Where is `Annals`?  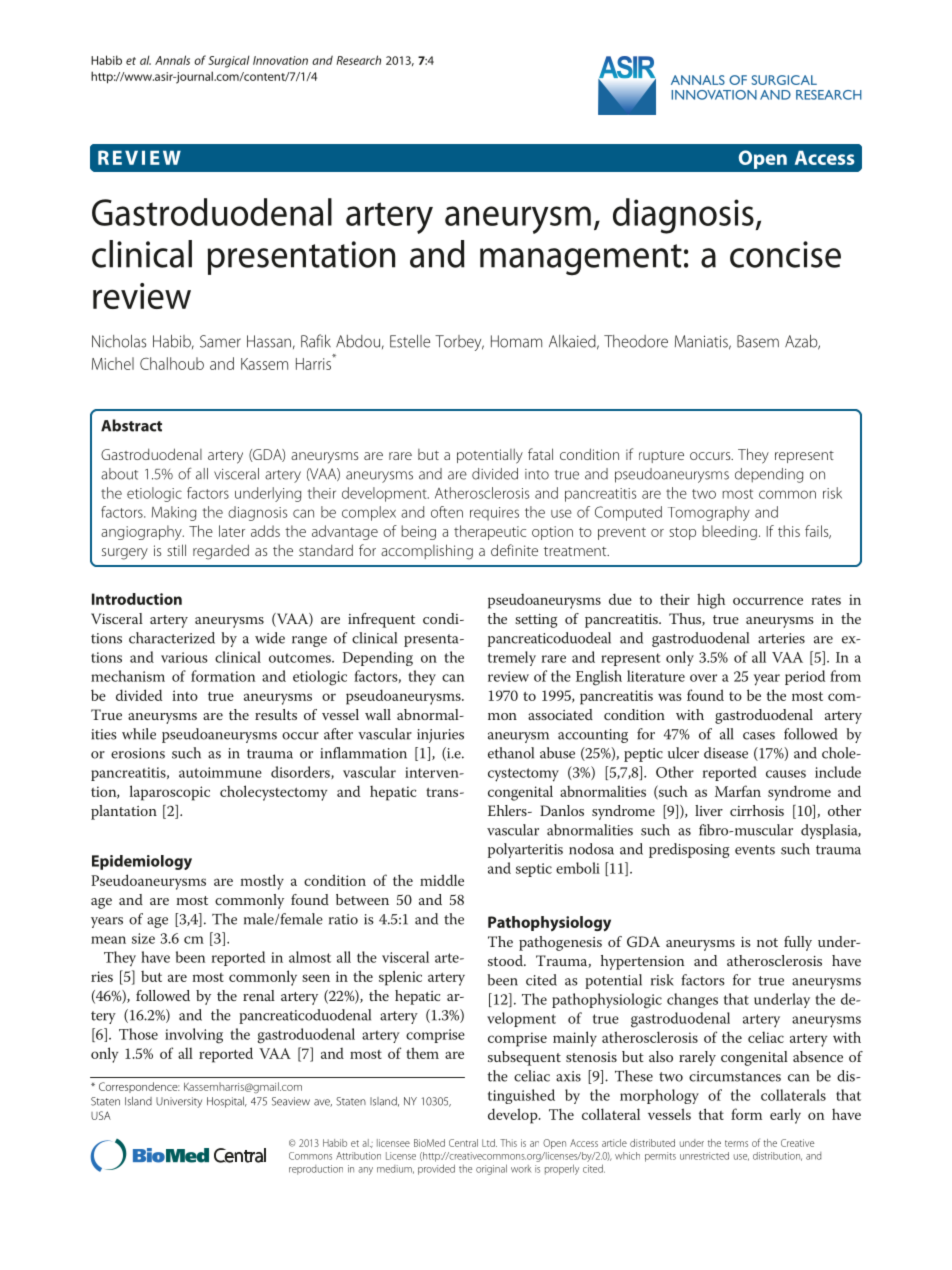
Annals is located at coordinates (172, 60).
